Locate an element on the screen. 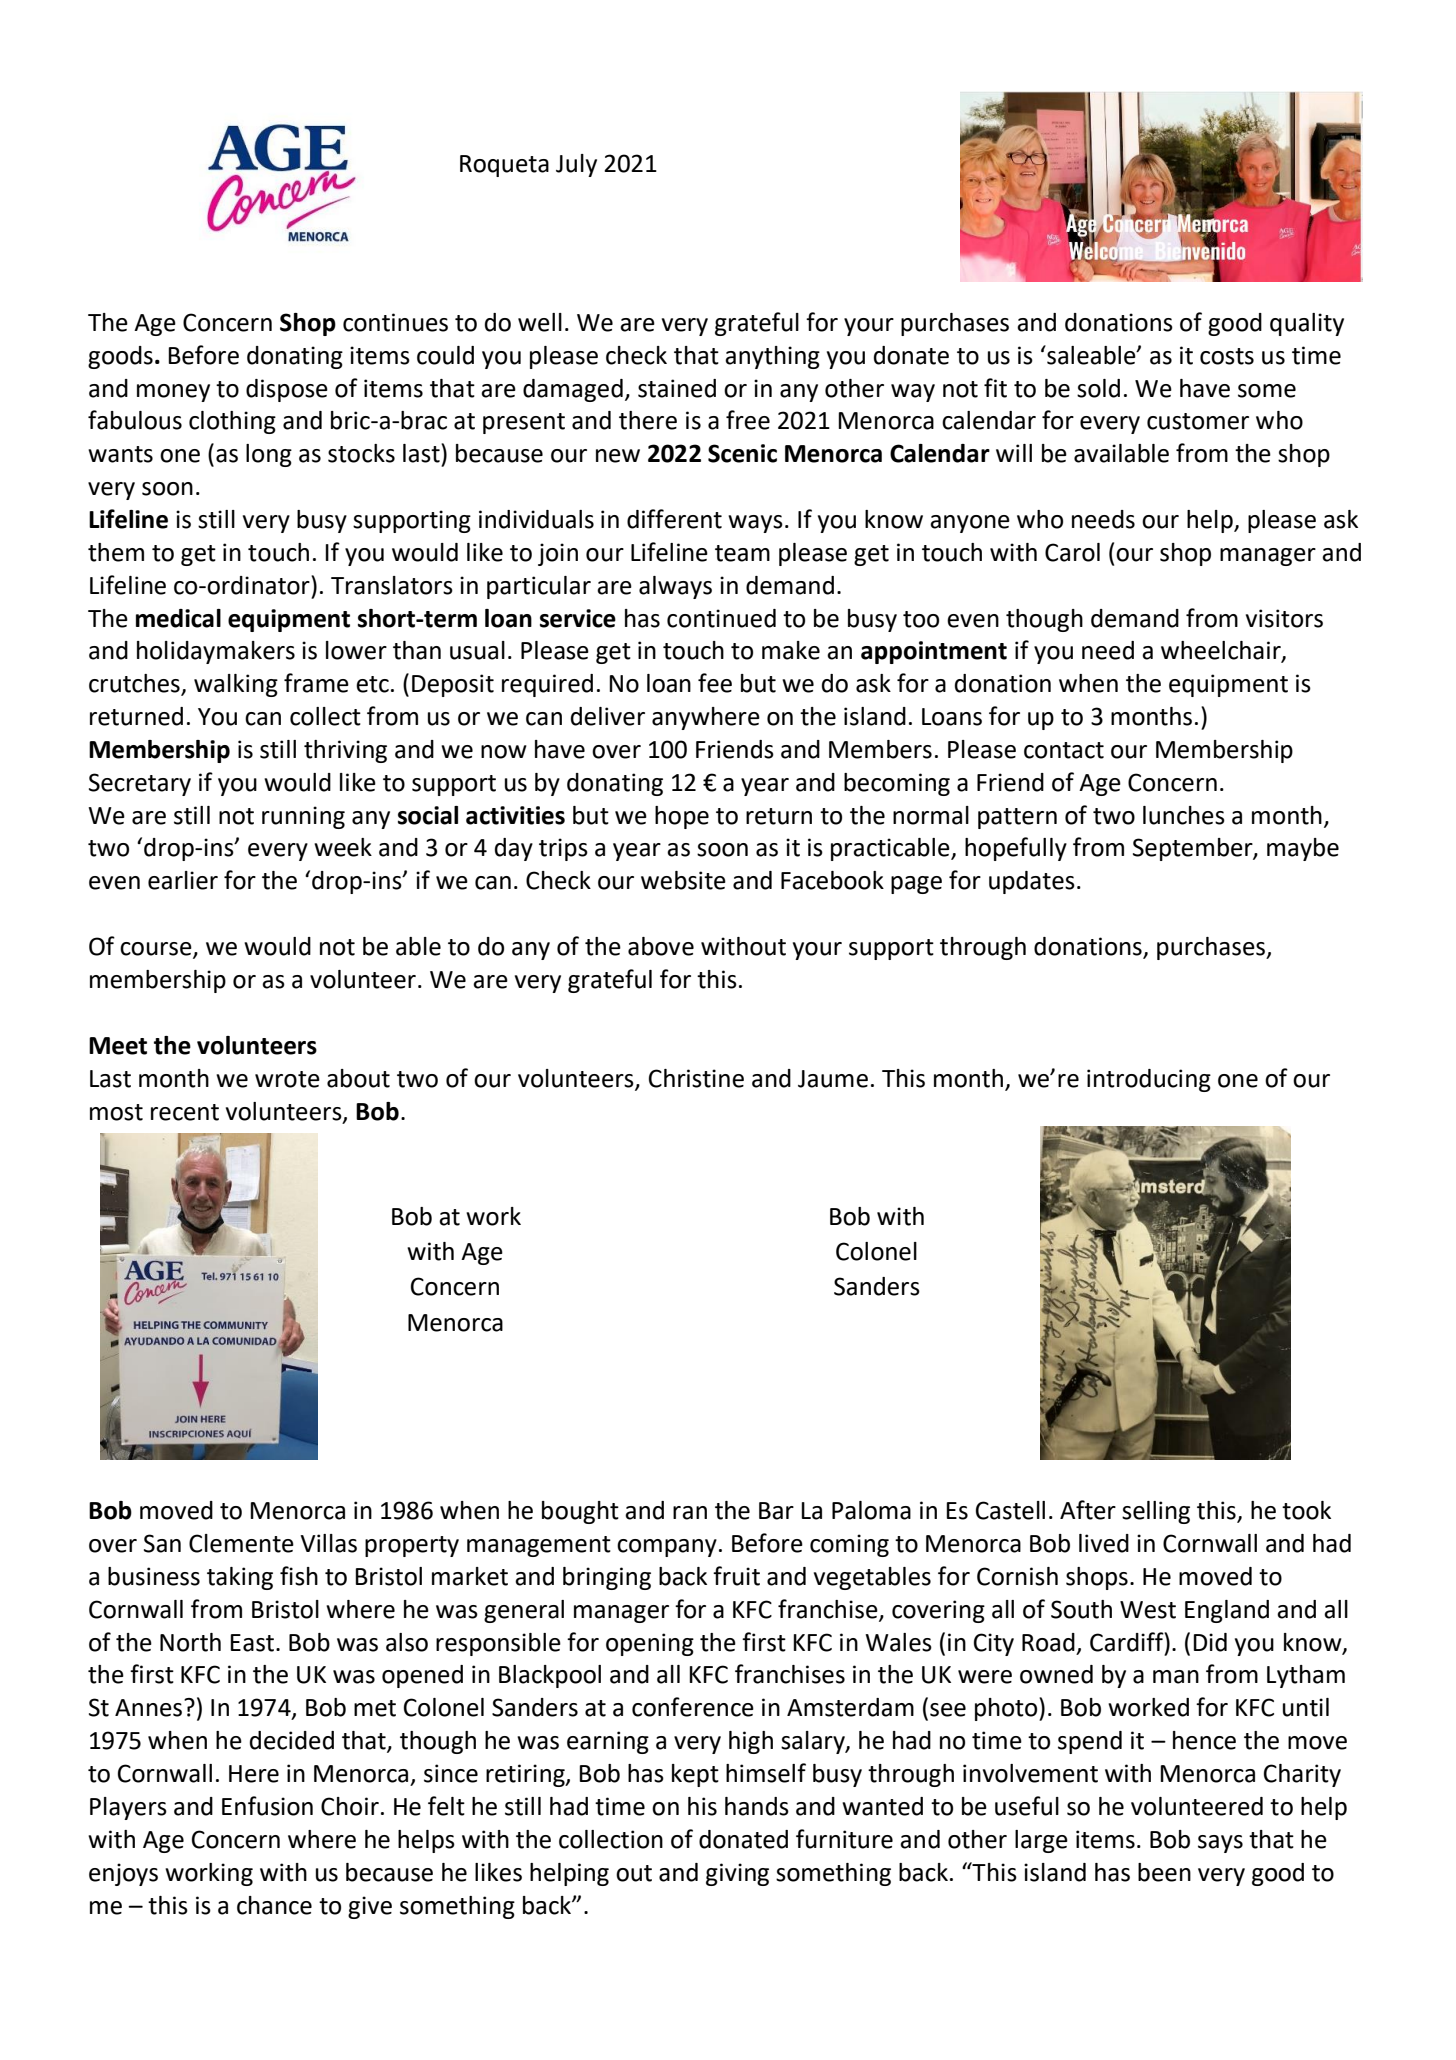 The image size is (1456, 2060). Bar is located at coordinates (776, 1511).
